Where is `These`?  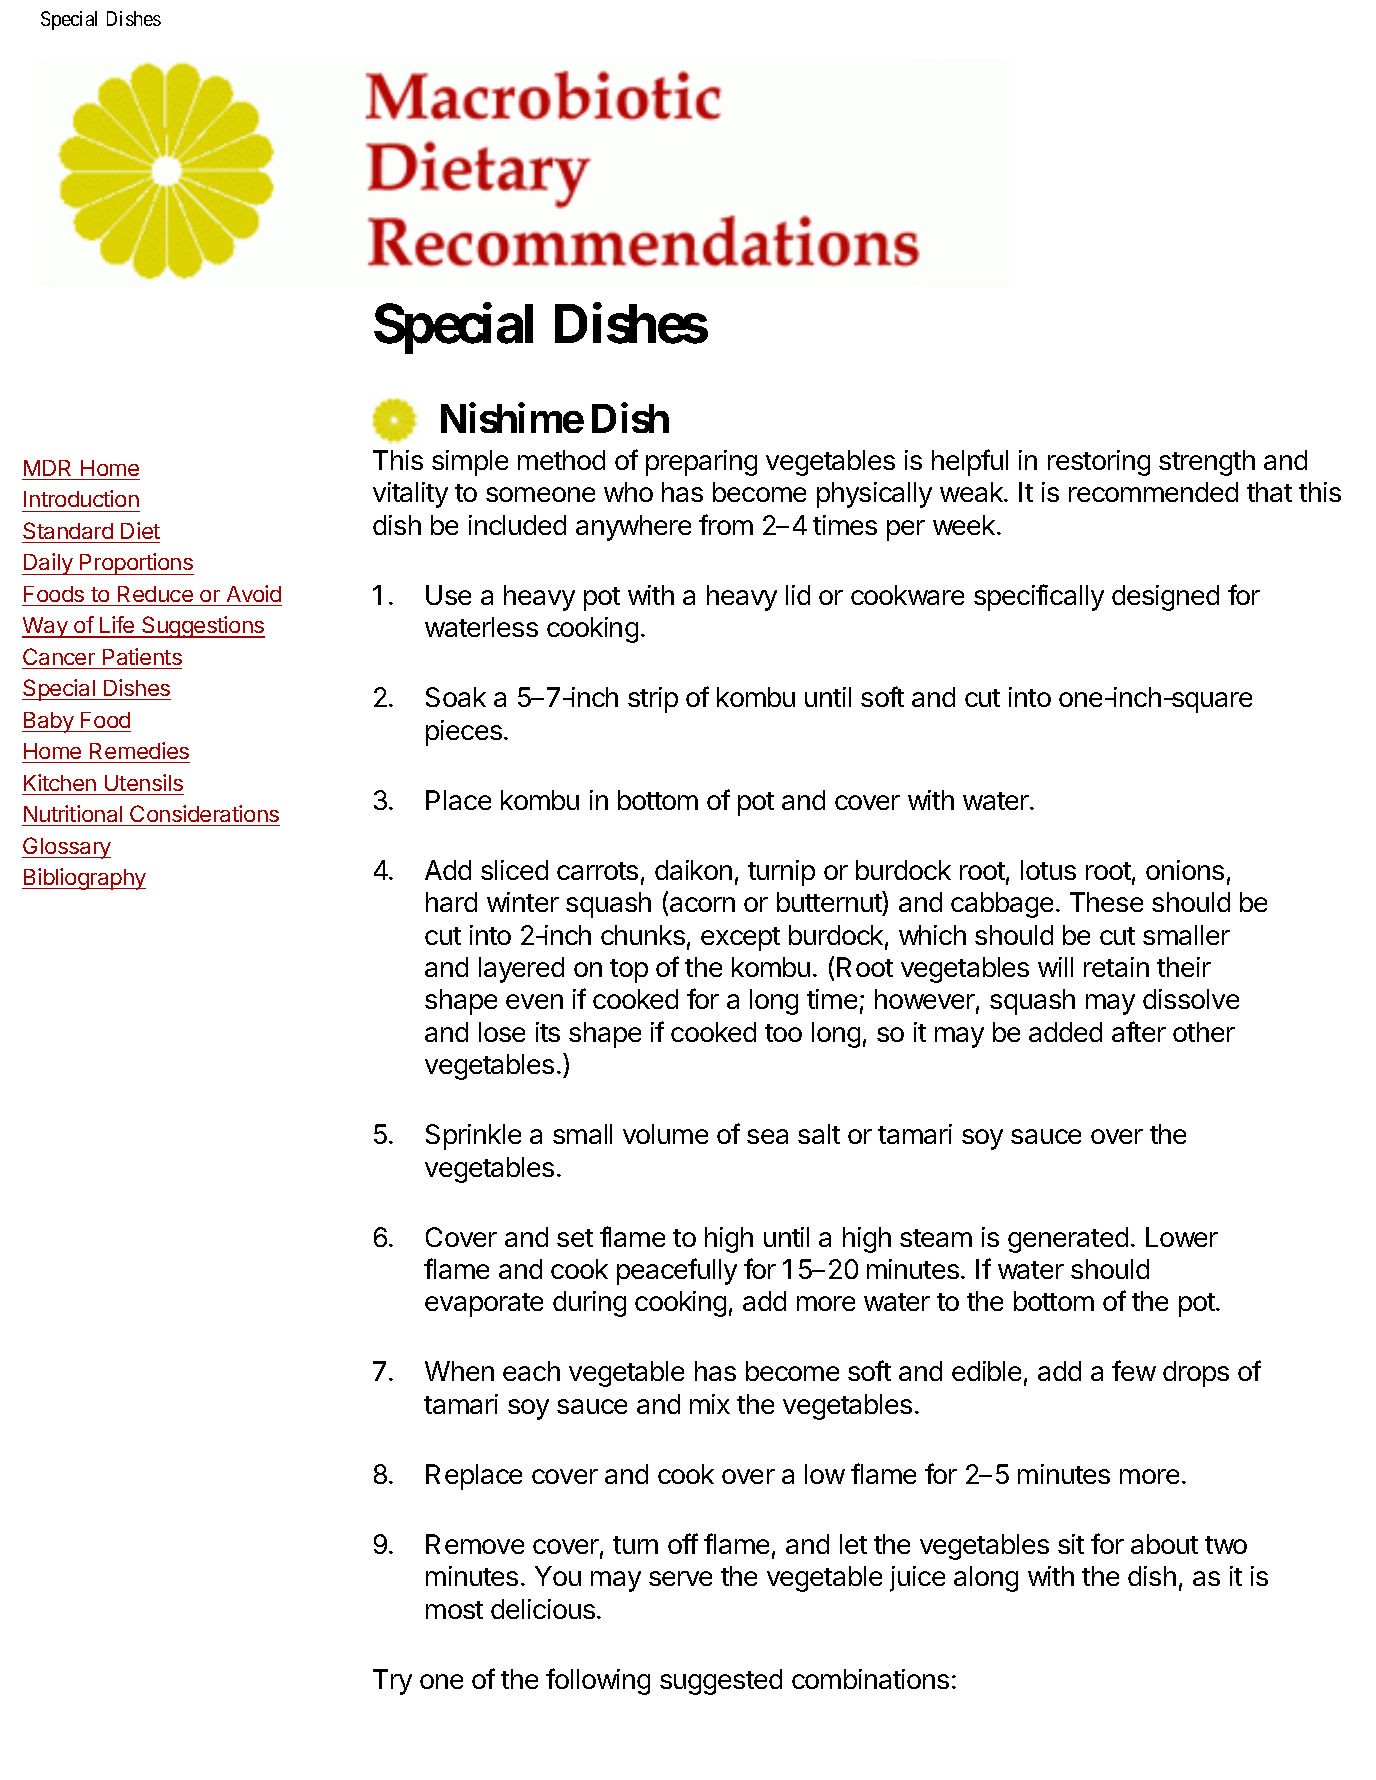 These is located at coordinates (1106, 902).
